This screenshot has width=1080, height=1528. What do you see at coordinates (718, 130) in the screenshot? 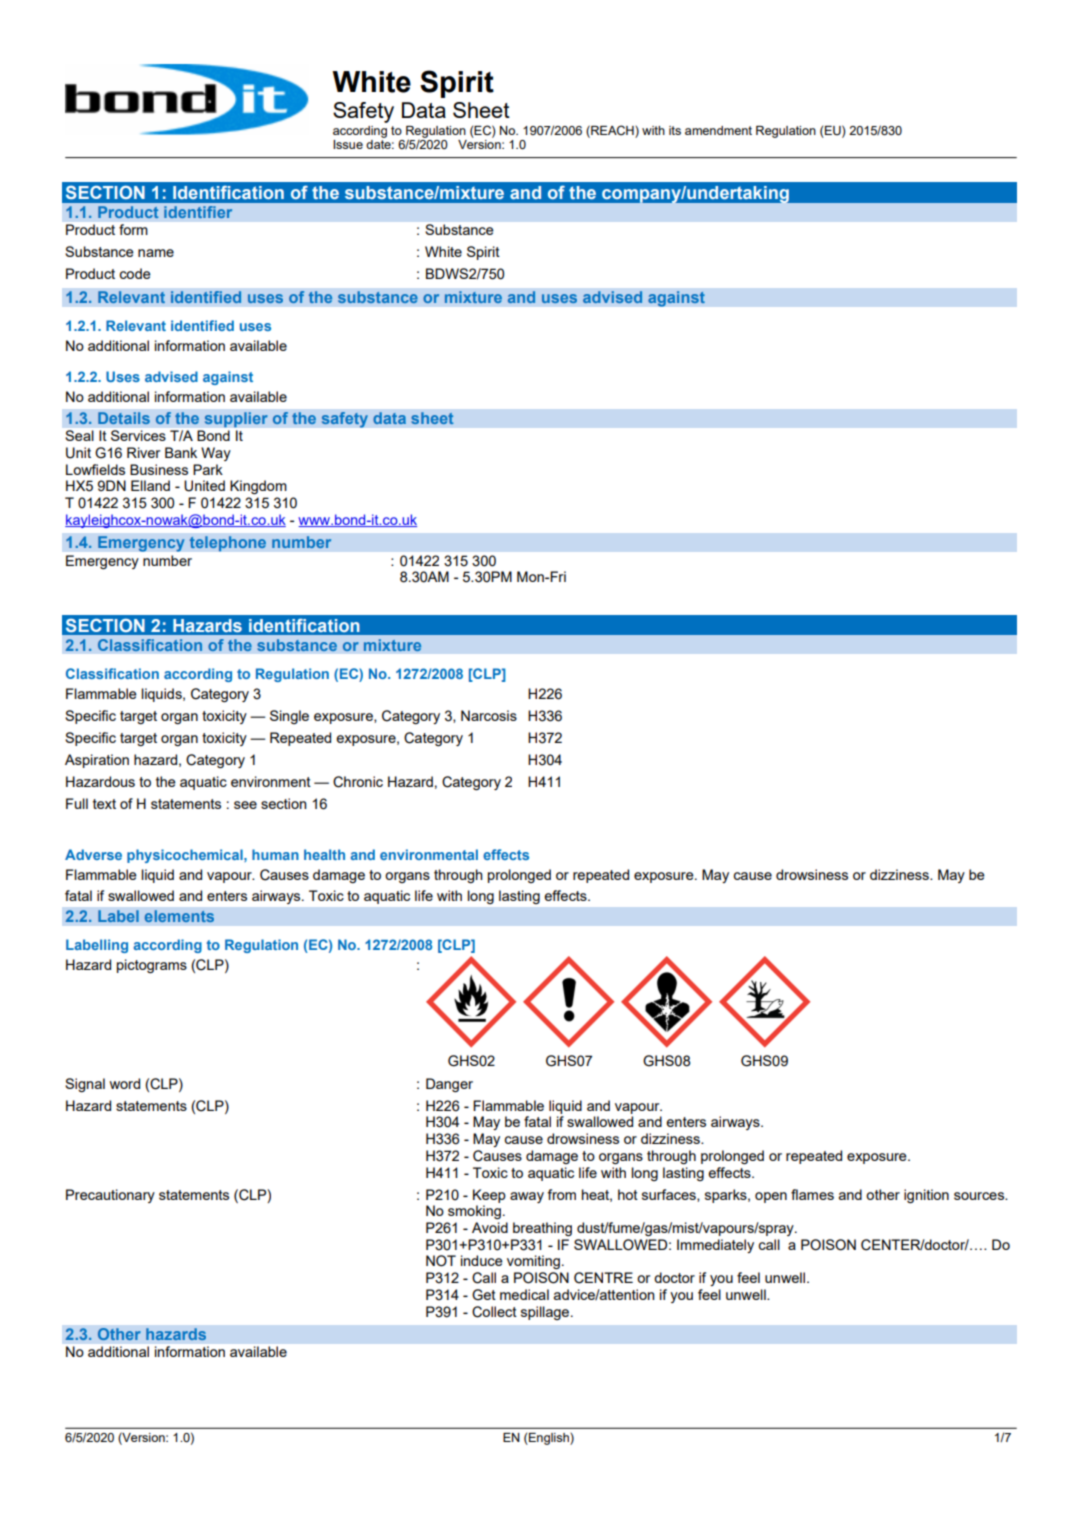
I see `amendment` at bounding box center [718, 130].
